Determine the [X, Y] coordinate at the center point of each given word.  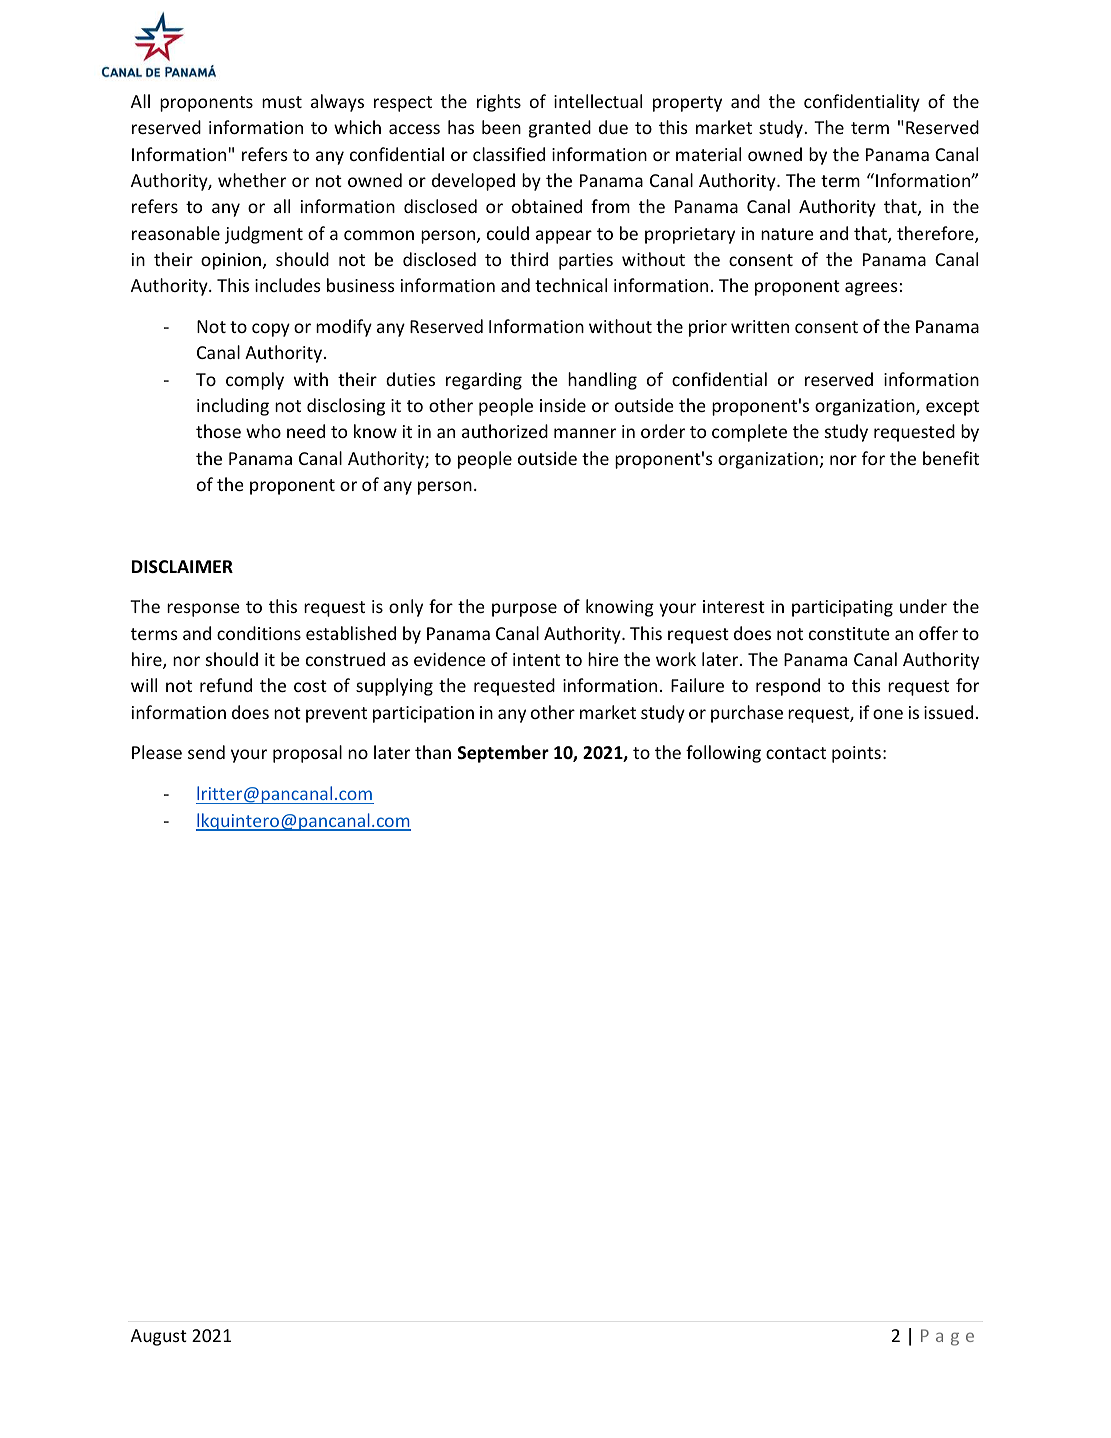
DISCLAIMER [182, 567]
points [856, 754]
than [433, 752]
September [503, 754]
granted [560, 129]
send [206, 752]
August [159, 1337]
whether [252, 180]
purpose [524, 610]
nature [787, 234]
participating [842, 608]
